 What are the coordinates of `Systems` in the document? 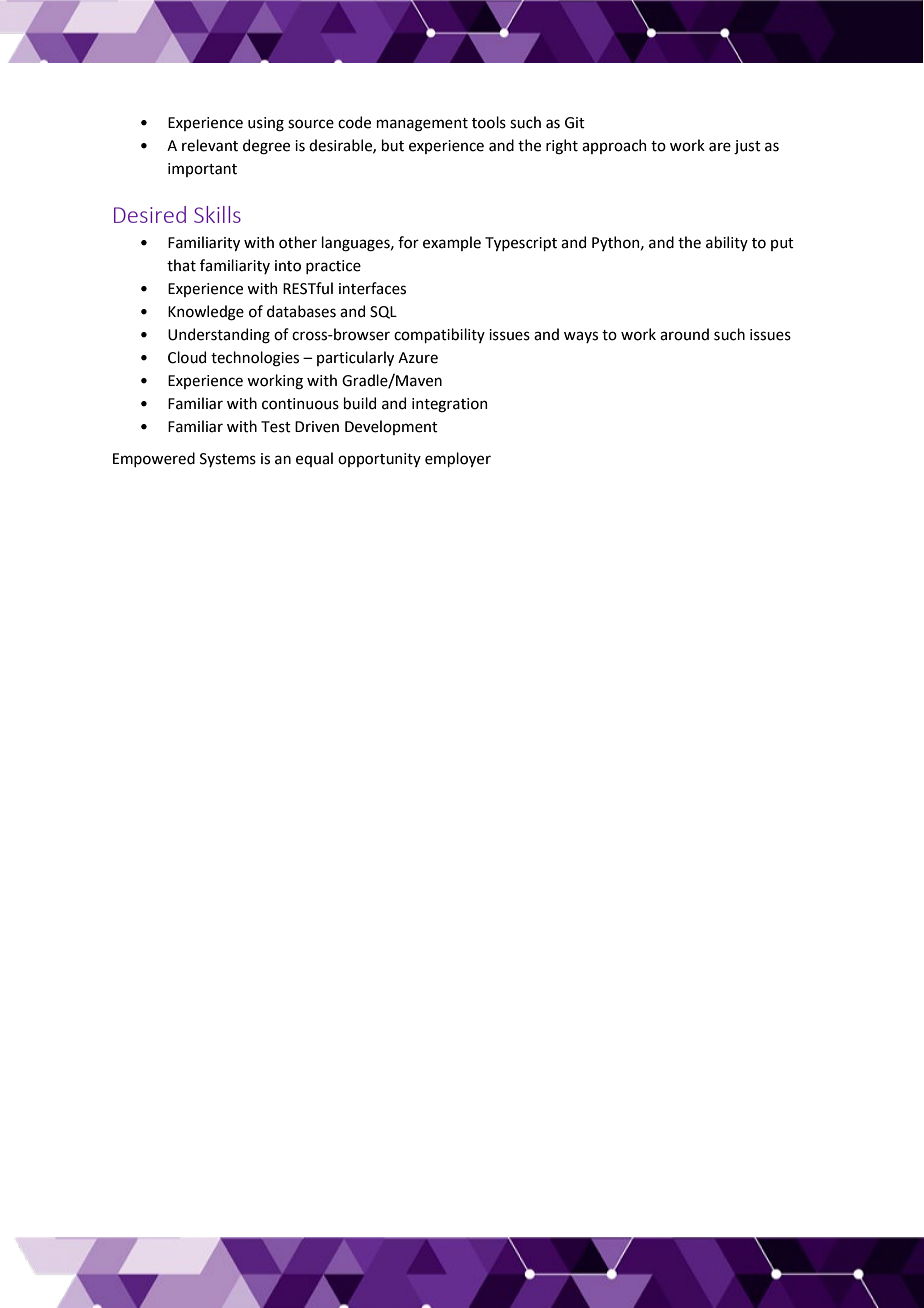 It's located at (228, 460).
